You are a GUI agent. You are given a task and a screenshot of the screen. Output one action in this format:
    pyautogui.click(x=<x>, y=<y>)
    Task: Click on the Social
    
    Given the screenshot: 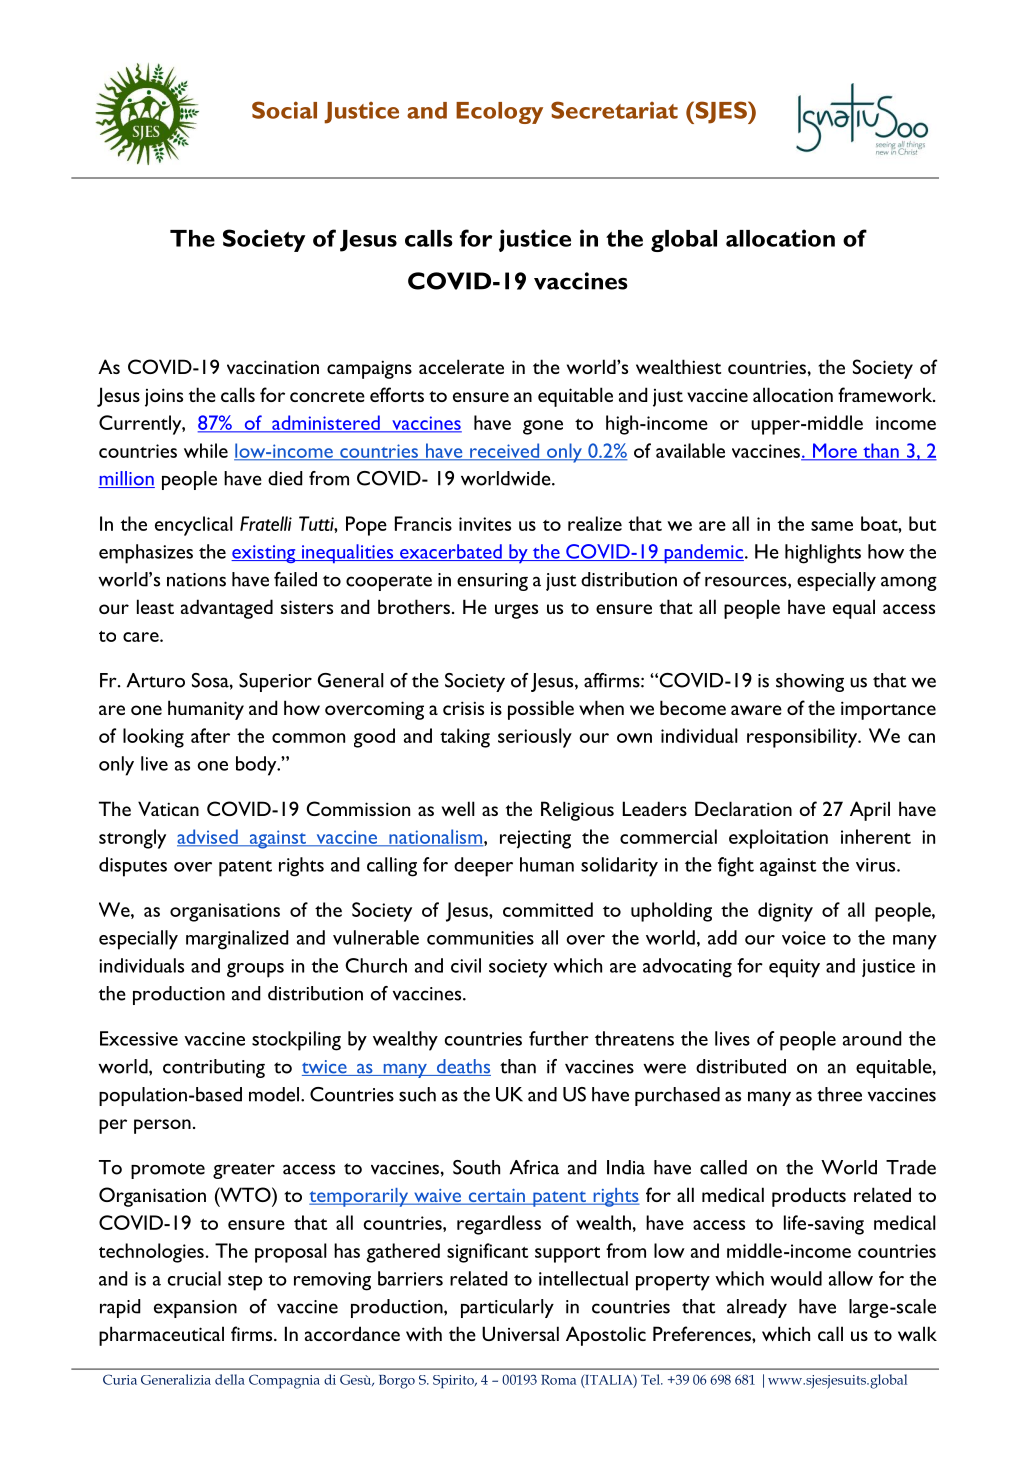 What is the action you would take?
    pyautogui.click(x=284, y=110)
